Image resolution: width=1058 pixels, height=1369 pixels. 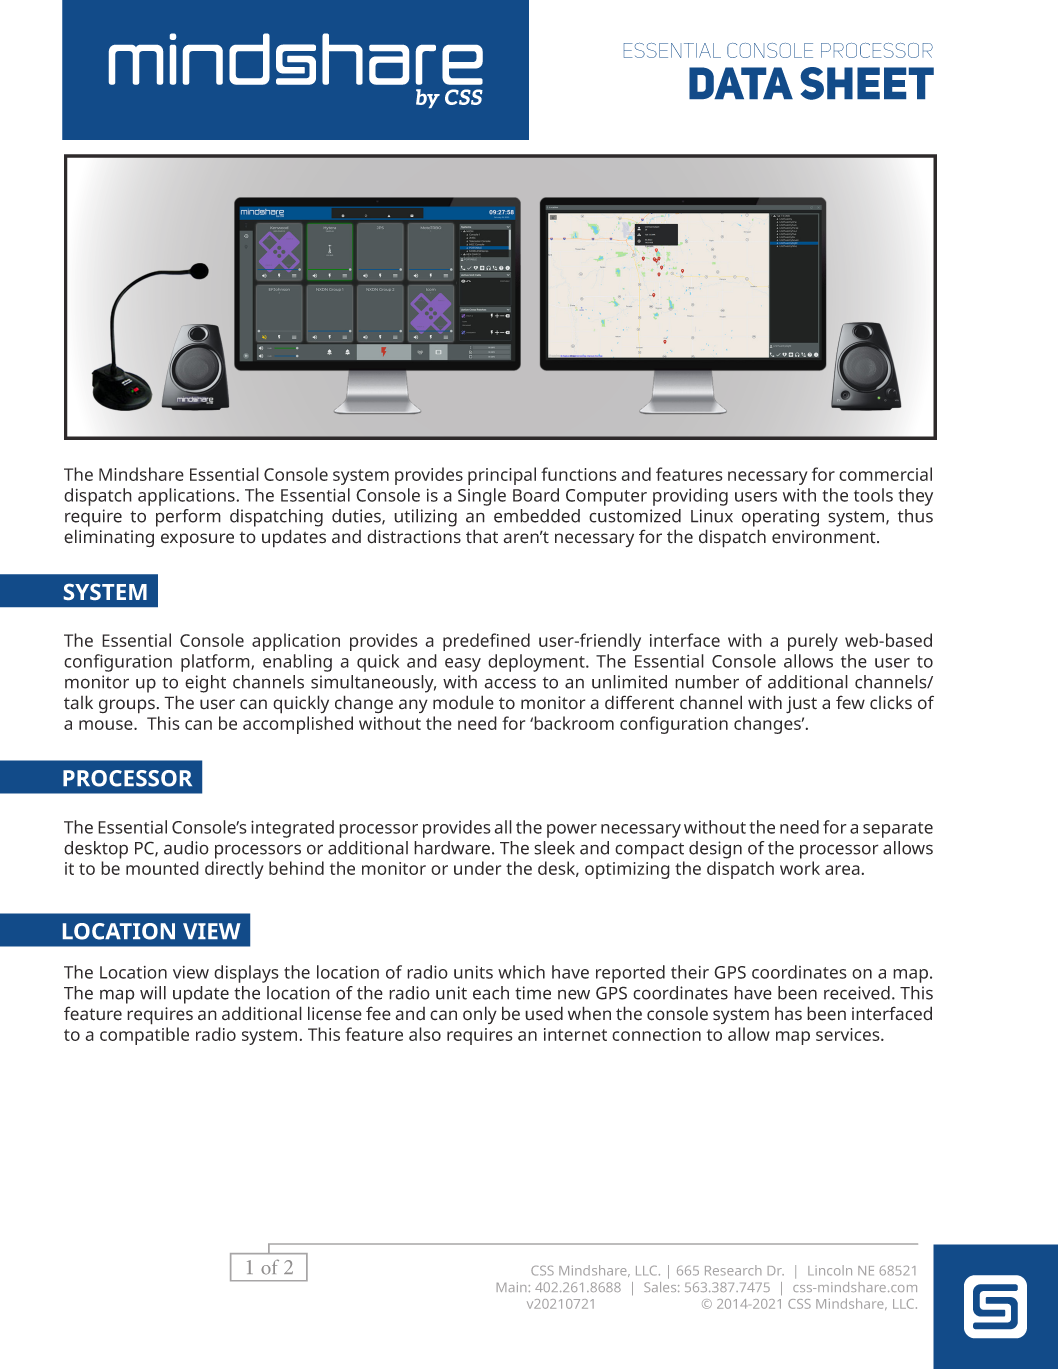 What do you see at coordinates (780, 518) in the screenshot?
I see `operating` at bounding box center [780, 518].
